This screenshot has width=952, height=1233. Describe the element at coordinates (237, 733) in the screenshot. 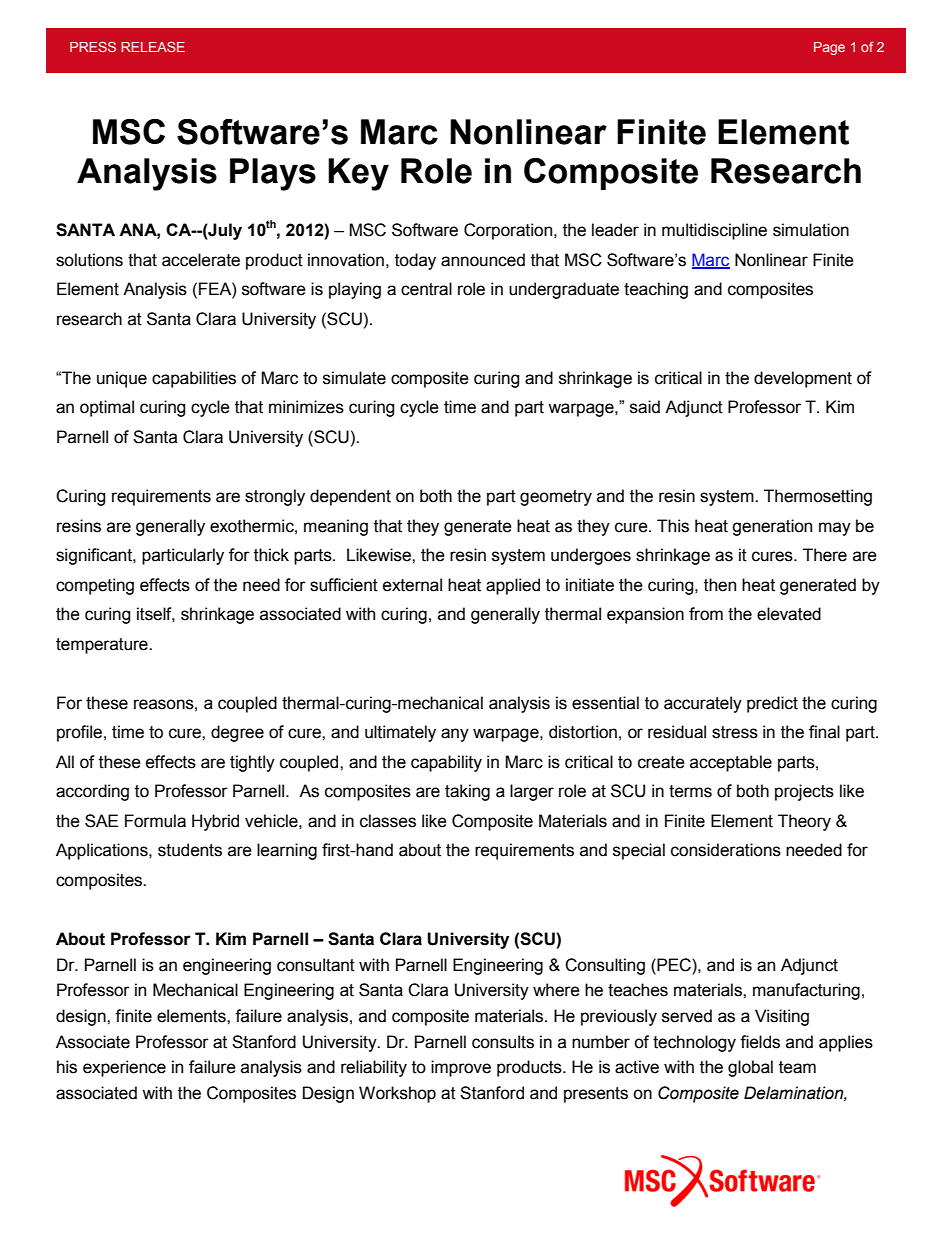

I see `degree` at that location.
